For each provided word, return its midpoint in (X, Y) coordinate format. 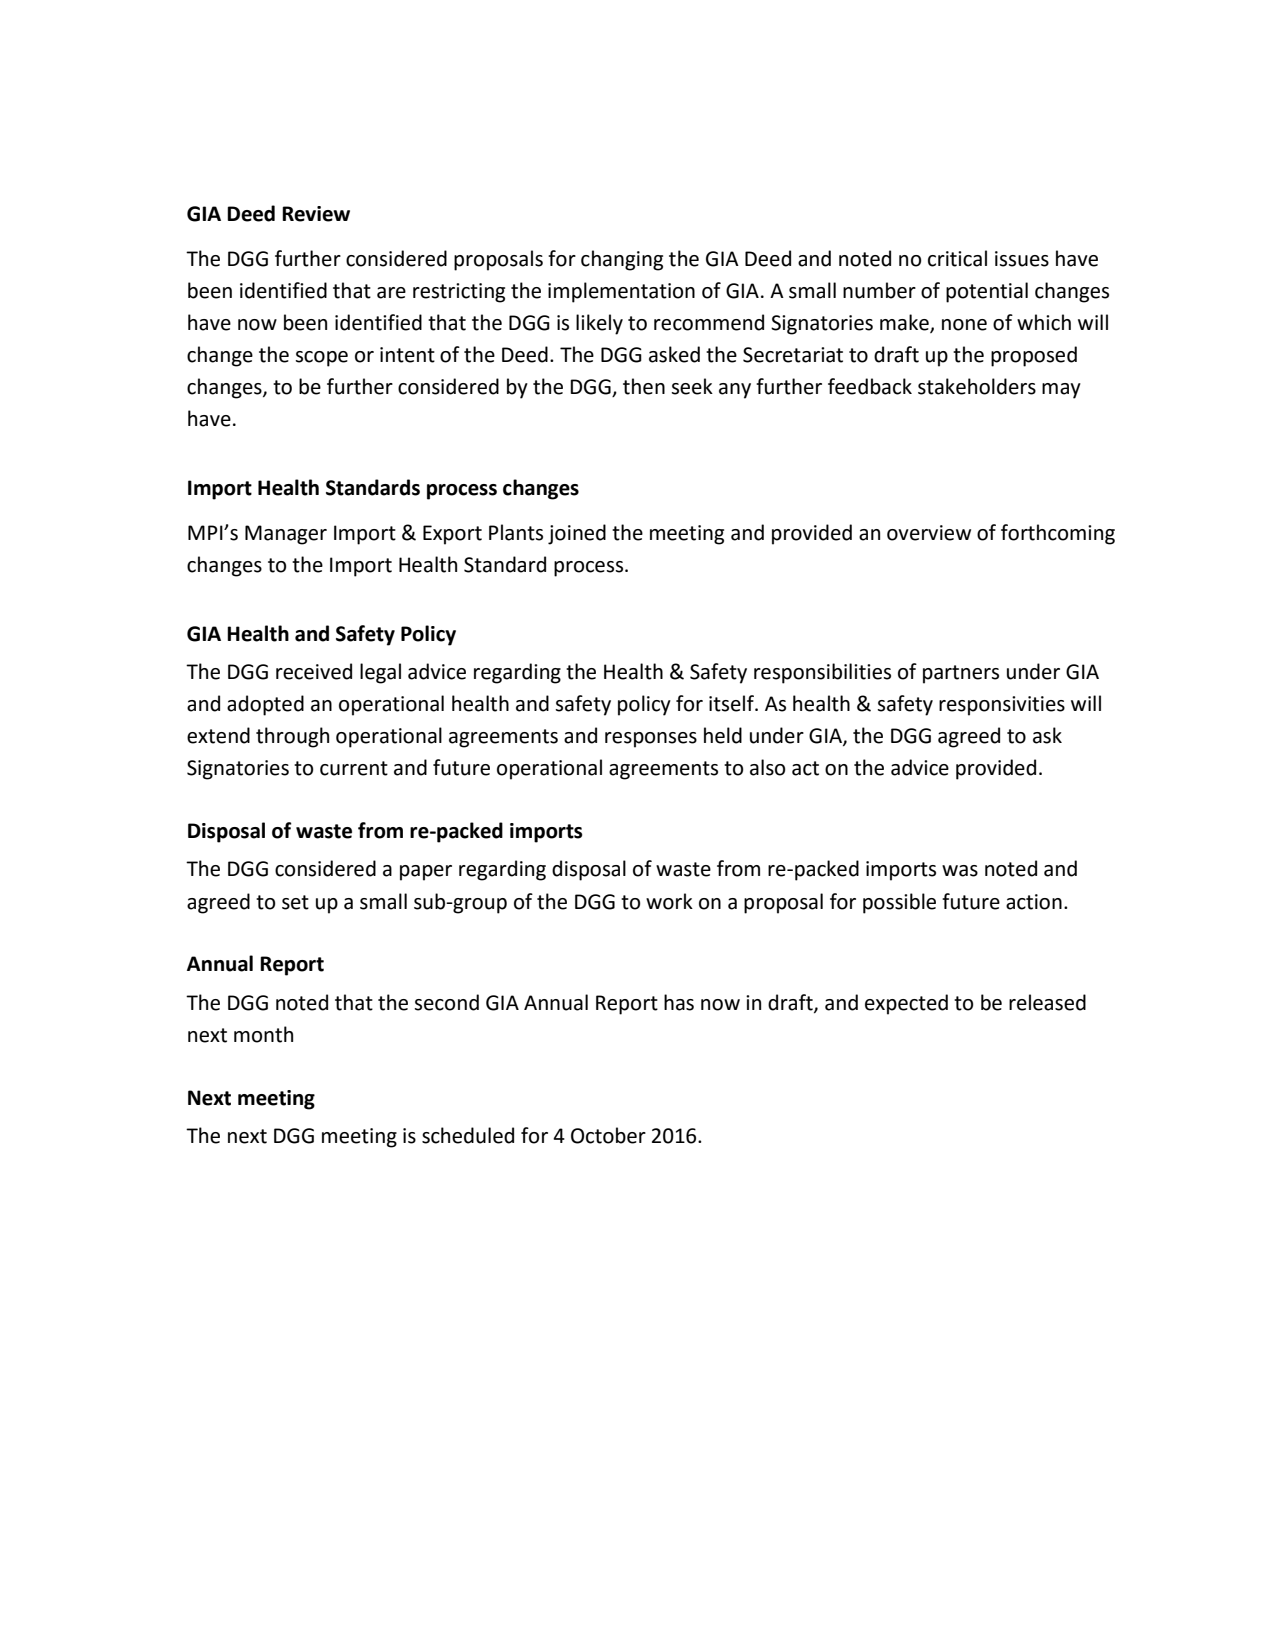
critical (957, 258)
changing (622, 260)
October (608, 1135)
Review (316, 214)
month (263, 1034)
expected (906, 1004)
